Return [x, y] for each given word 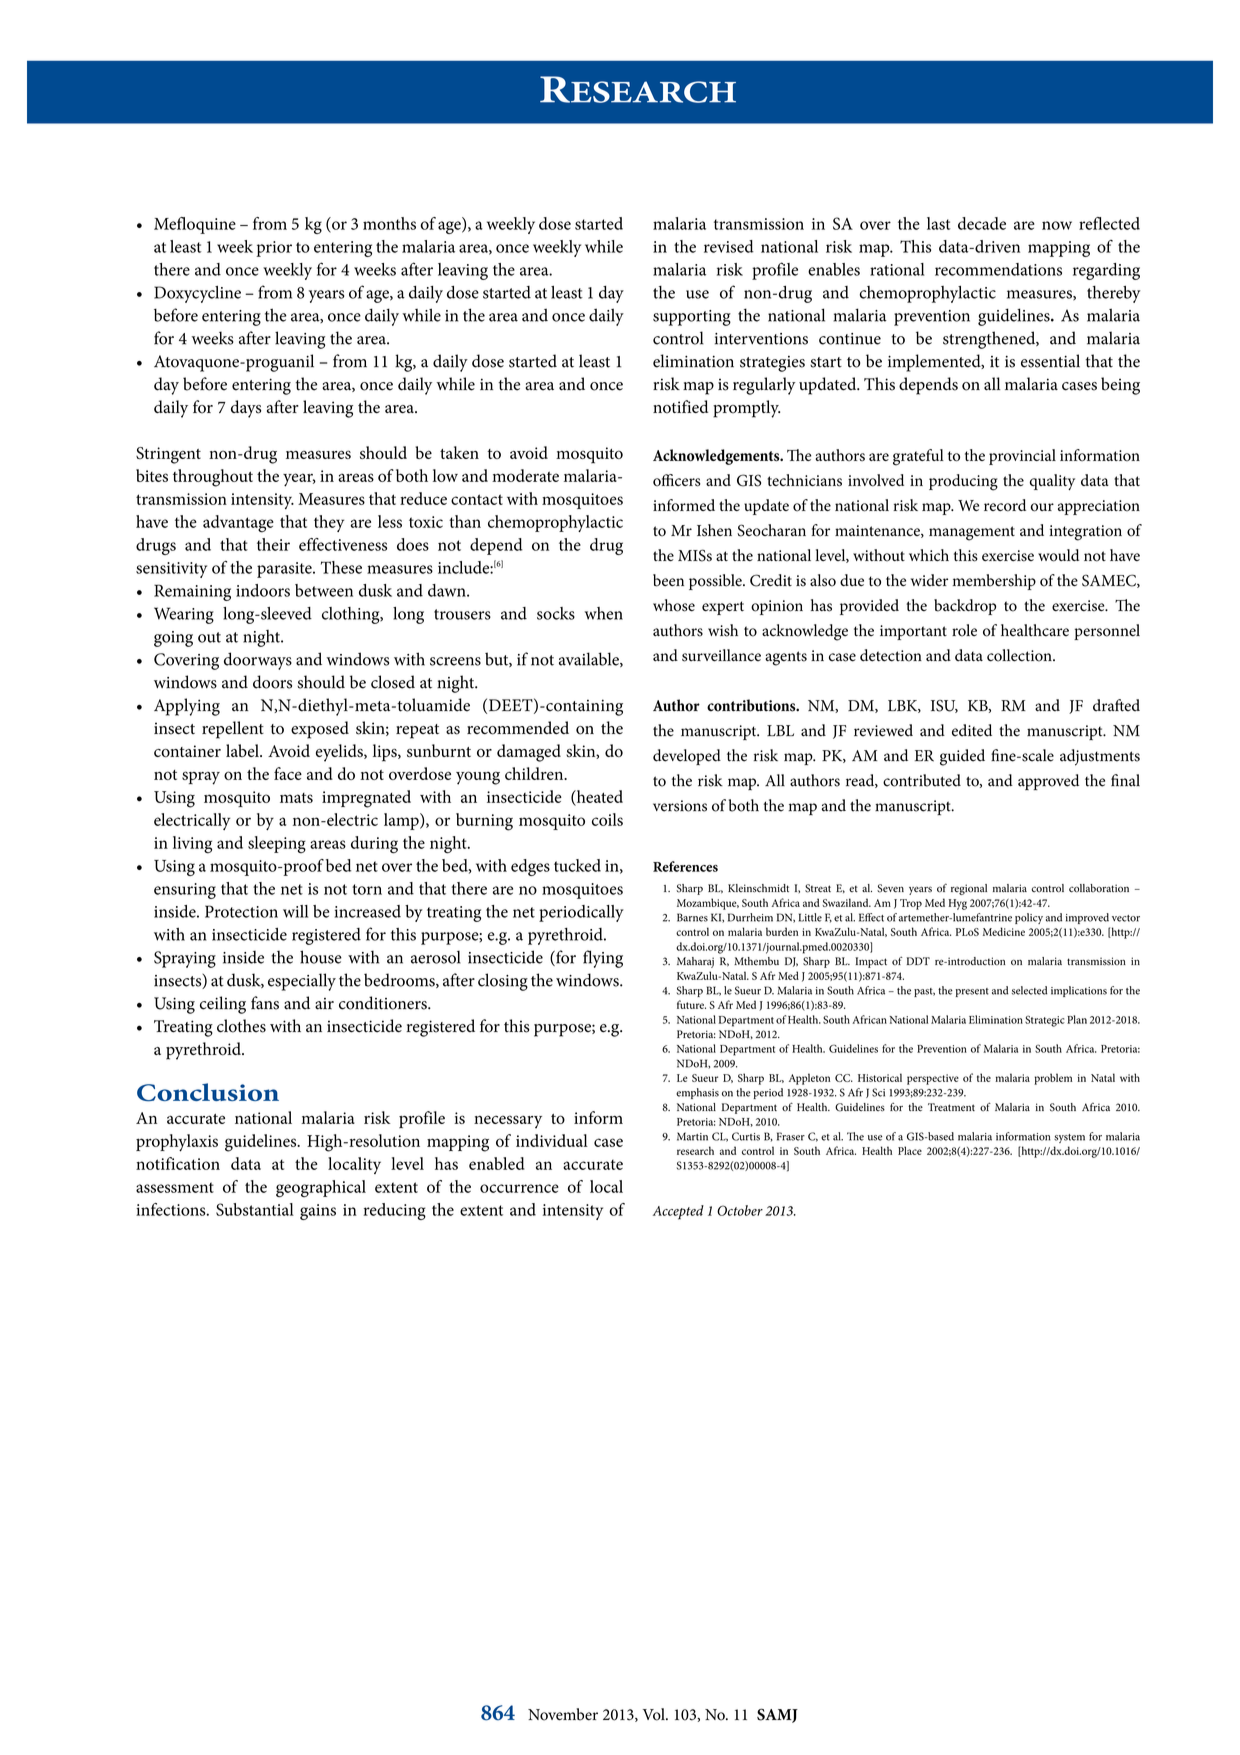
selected [1029, 990]
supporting [692, 318]
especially [302, 982]
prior [274, 249]
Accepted [678, 1212]
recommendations [998, 269]
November [563, 1714]
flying [603, 959]
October [740, 1210]
